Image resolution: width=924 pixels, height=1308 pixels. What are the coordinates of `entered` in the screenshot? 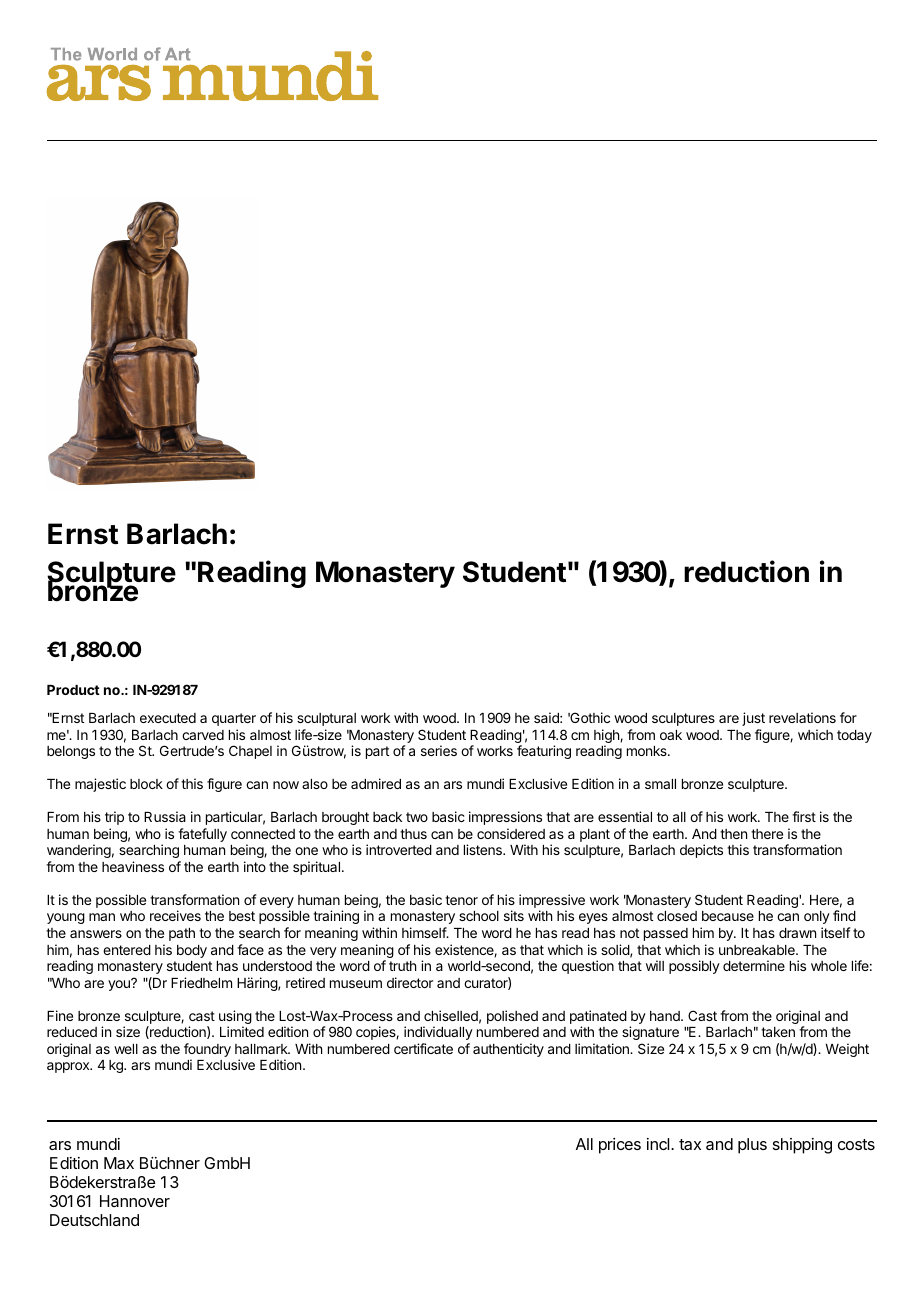 It's located at (127, 950).
